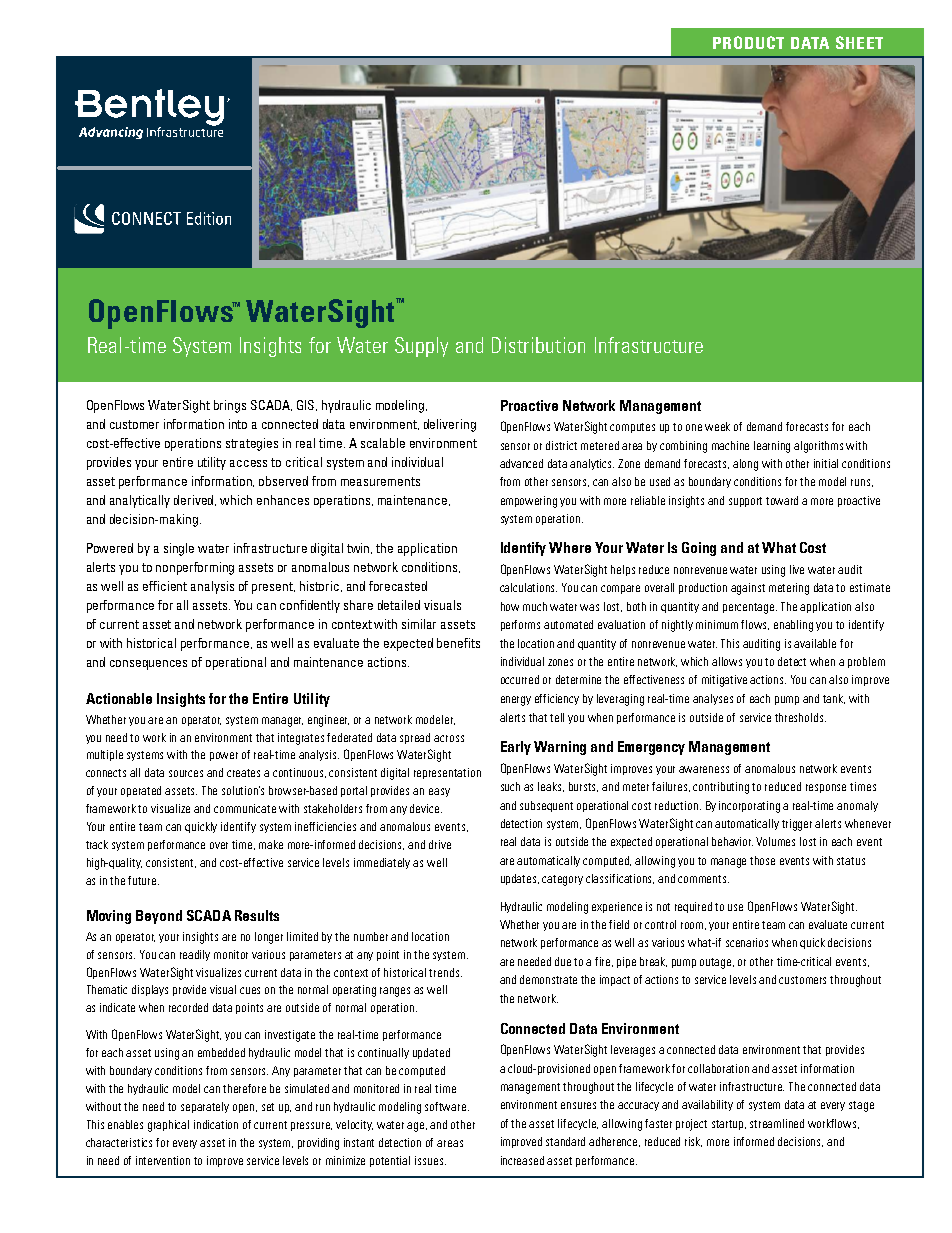  I want to click on sources, so click(186, 773).
